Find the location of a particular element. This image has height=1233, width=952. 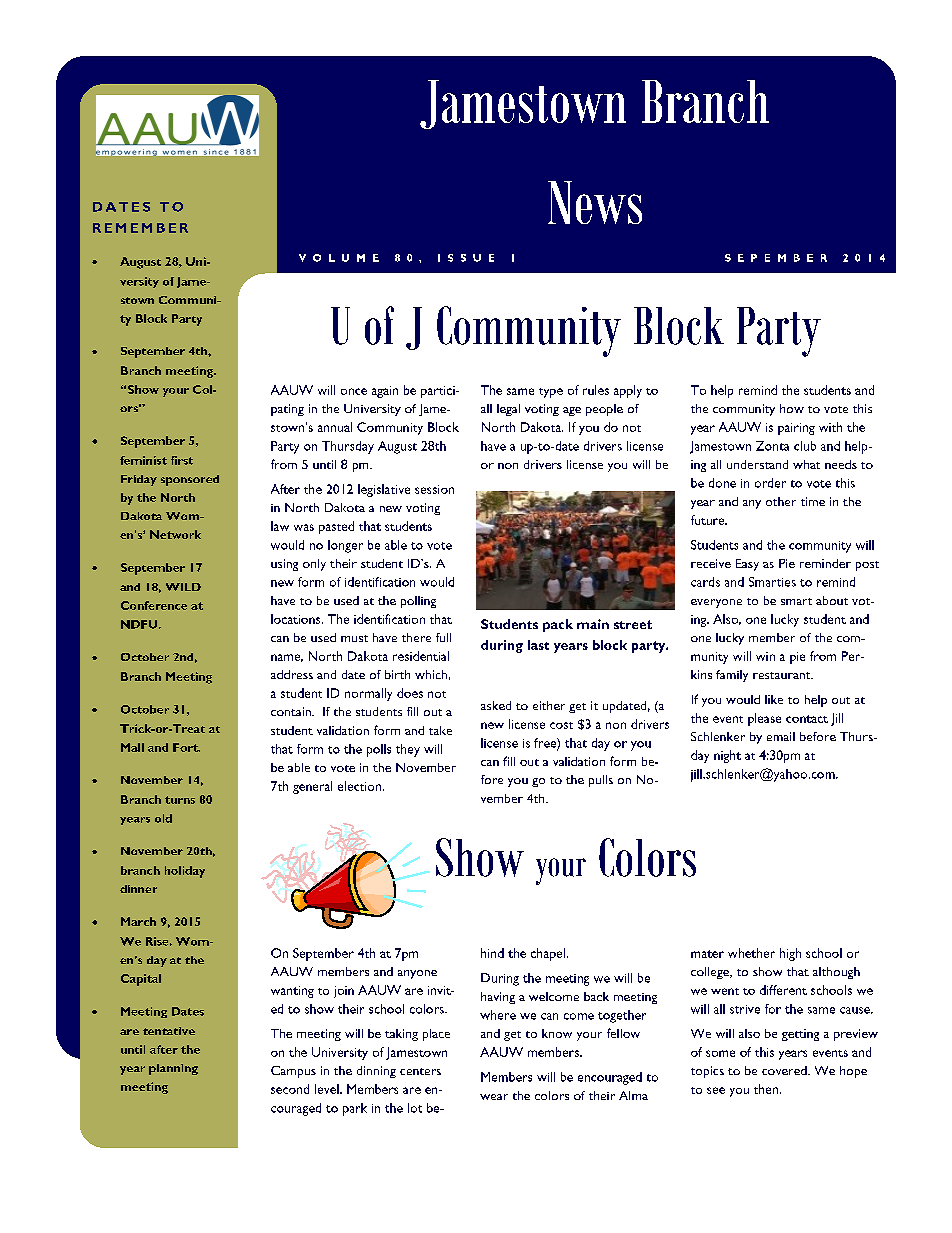

once is located at coordinates (354, 391).
